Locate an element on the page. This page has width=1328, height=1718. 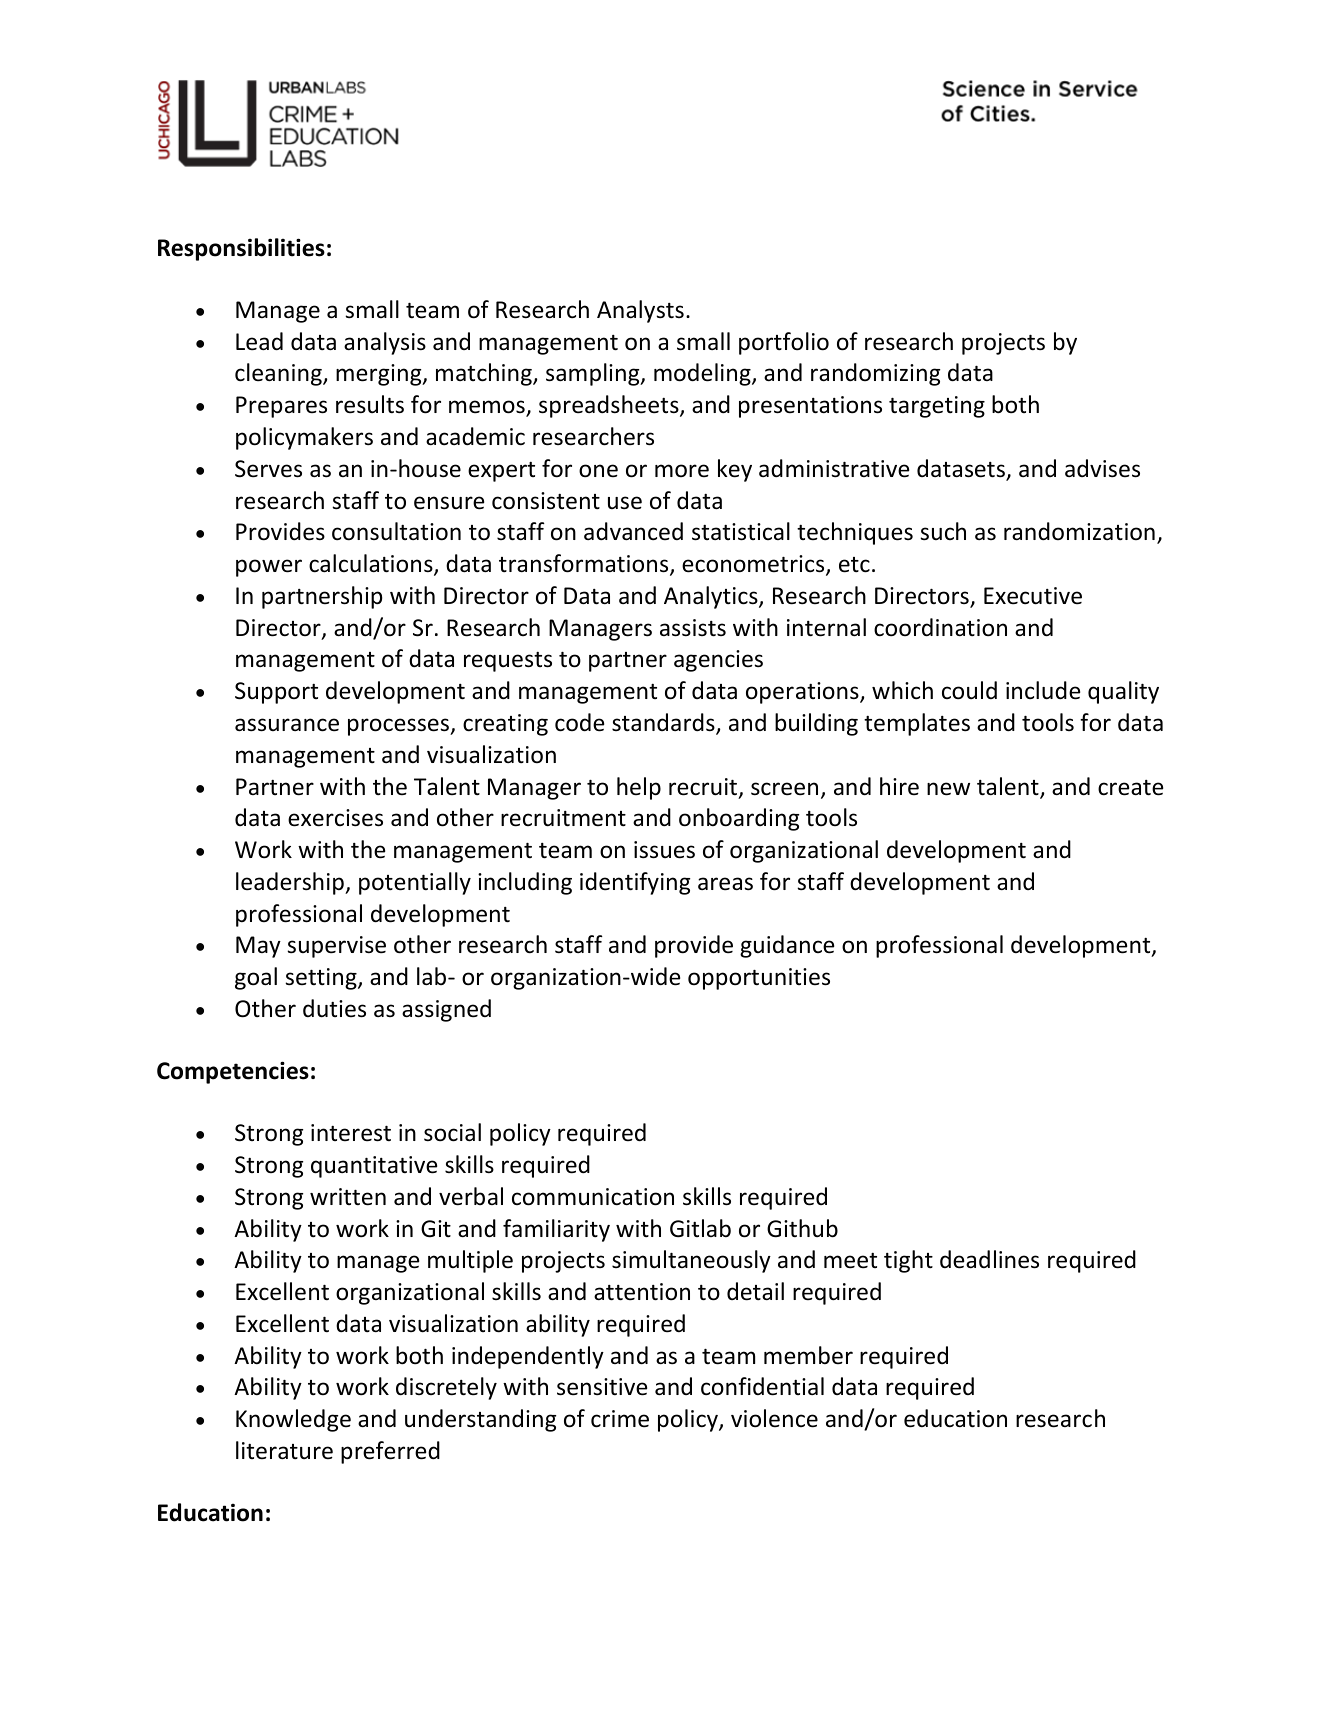
Knowledge is located at coordinates (293, 1420).
